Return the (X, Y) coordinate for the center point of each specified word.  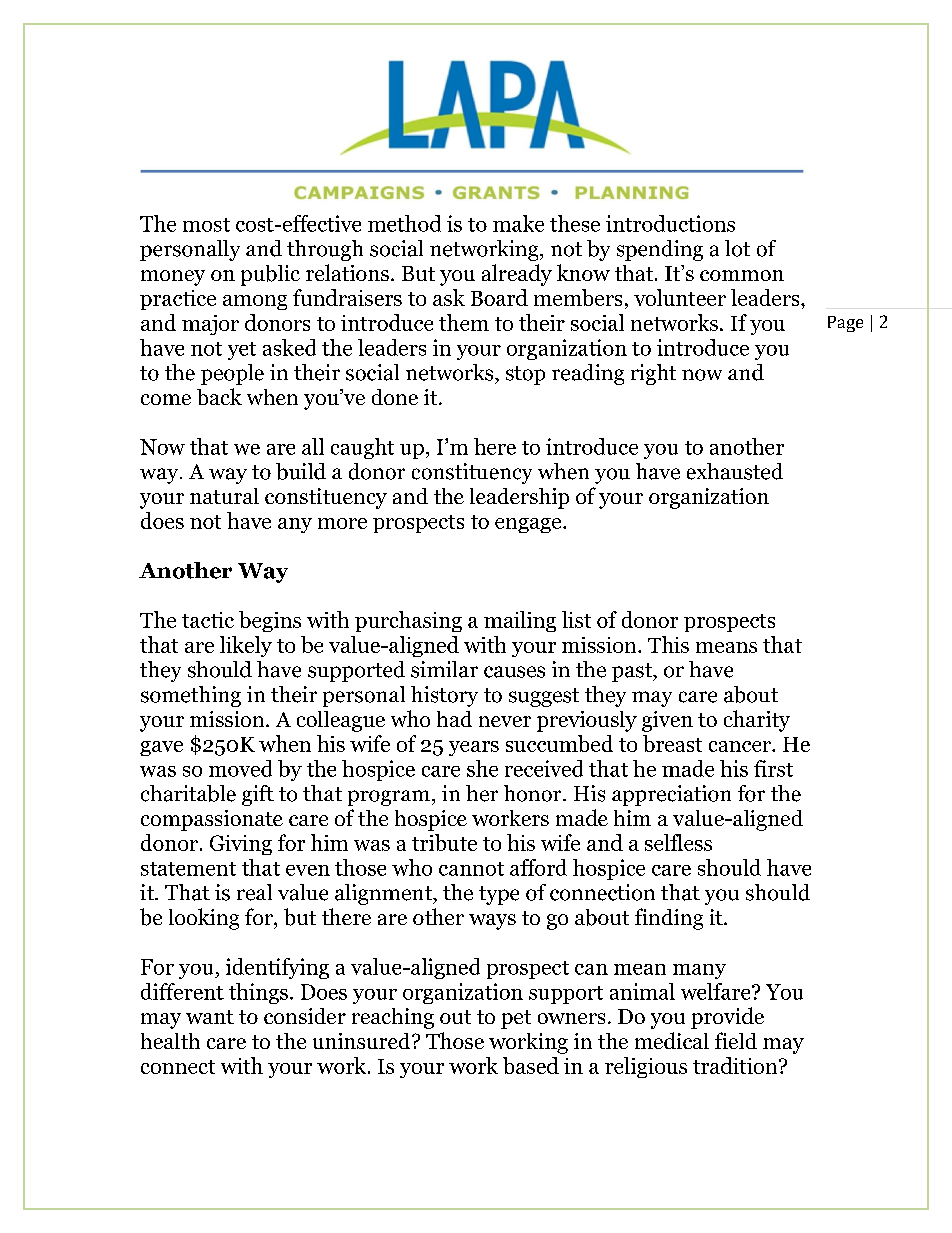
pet (516, 1019)
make (518, 223)
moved (240, 768)
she (482, 768)
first (773, 768)
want (210, 1017)
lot (737, 248)
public (270, 275)
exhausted (735, 471)
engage (529, 525)
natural (224, 496)
